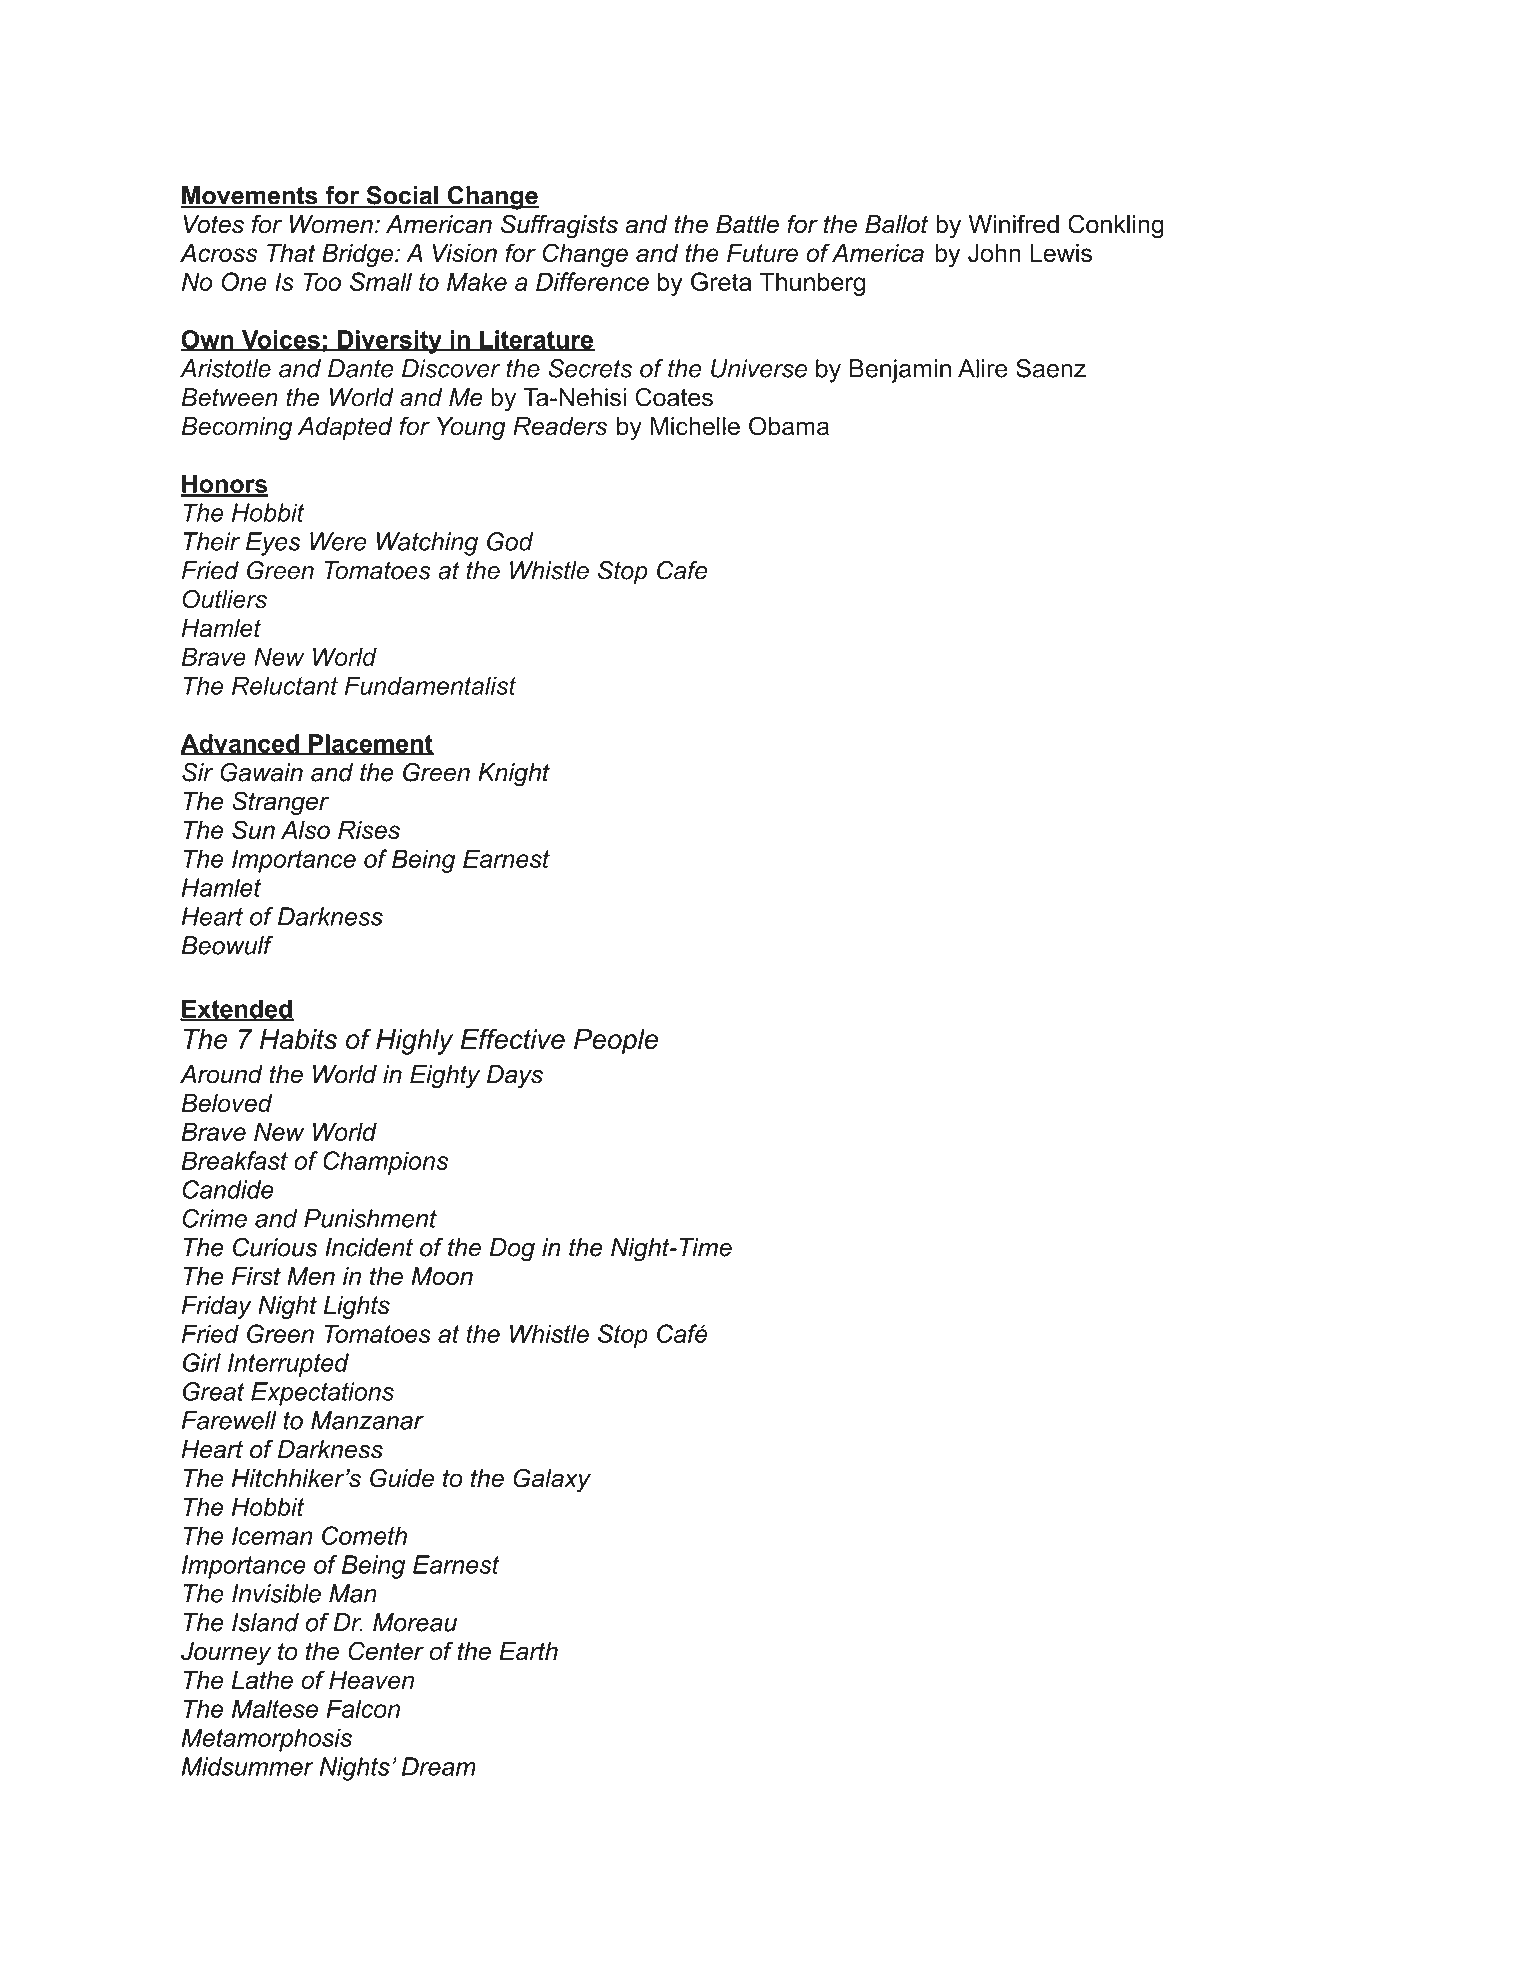 Image resolution: width=1535 pixels, height=1987 pixels. What do you see at coordinates (291, 253) in the image?
I see `That` at bounding box center [291, 253].
